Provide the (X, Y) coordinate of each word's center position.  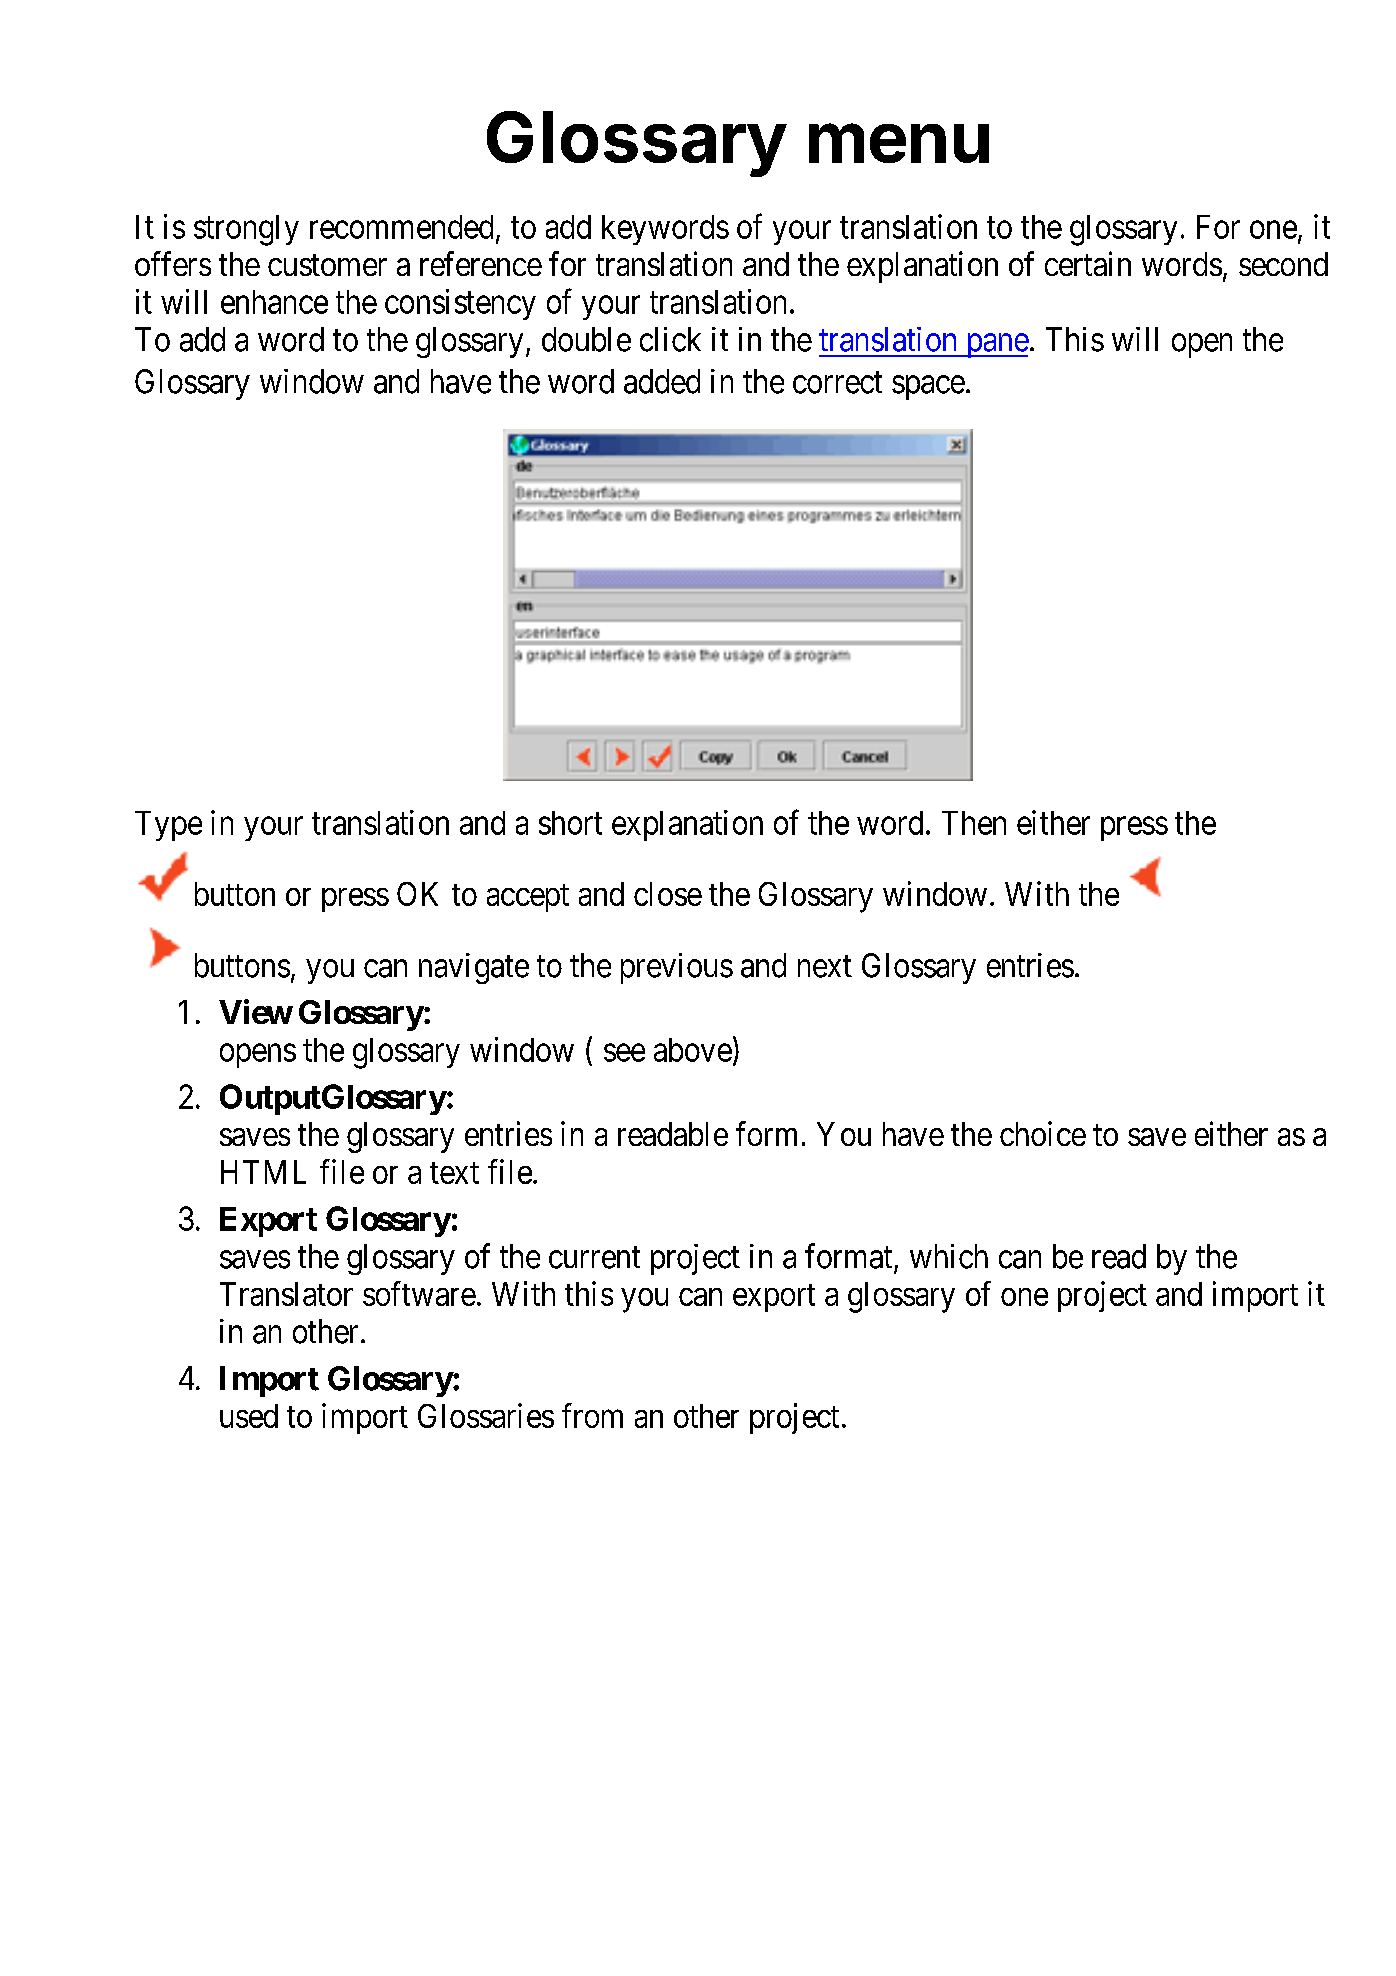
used (249, 1416)
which (949, 1256)
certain (1088, 263)
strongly (246, 230)
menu (899, 143)
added (662, 381)
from (592, 1415)
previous (677, 968)
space (928, 388)
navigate (474, 968)
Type (168, 826)
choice (1043, 1133)
